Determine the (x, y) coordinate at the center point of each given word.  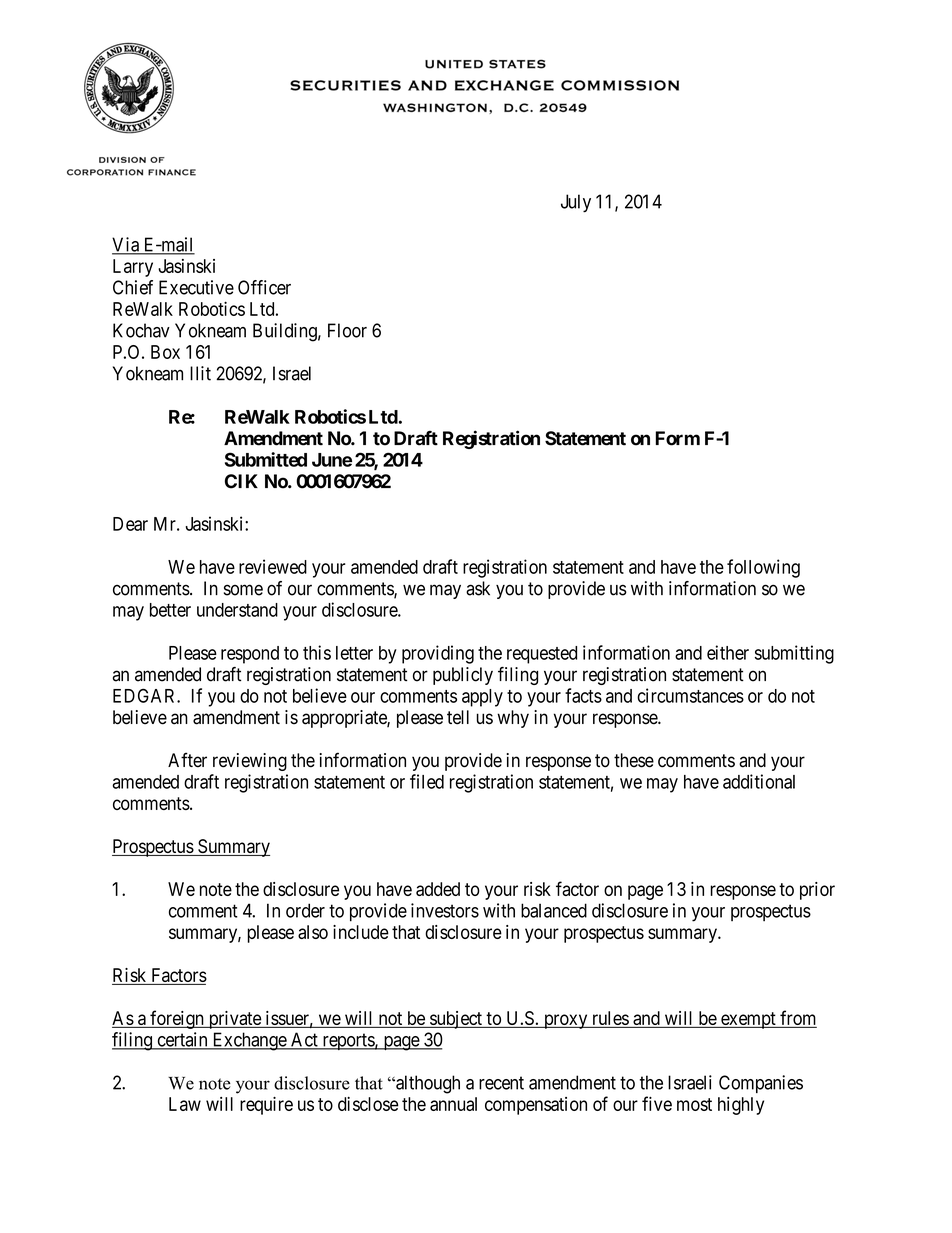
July (576, 203)
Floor (347, 330)
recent (501, 1083)
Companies (761, 1084)
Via (126, 245)
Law (185, 1104)
